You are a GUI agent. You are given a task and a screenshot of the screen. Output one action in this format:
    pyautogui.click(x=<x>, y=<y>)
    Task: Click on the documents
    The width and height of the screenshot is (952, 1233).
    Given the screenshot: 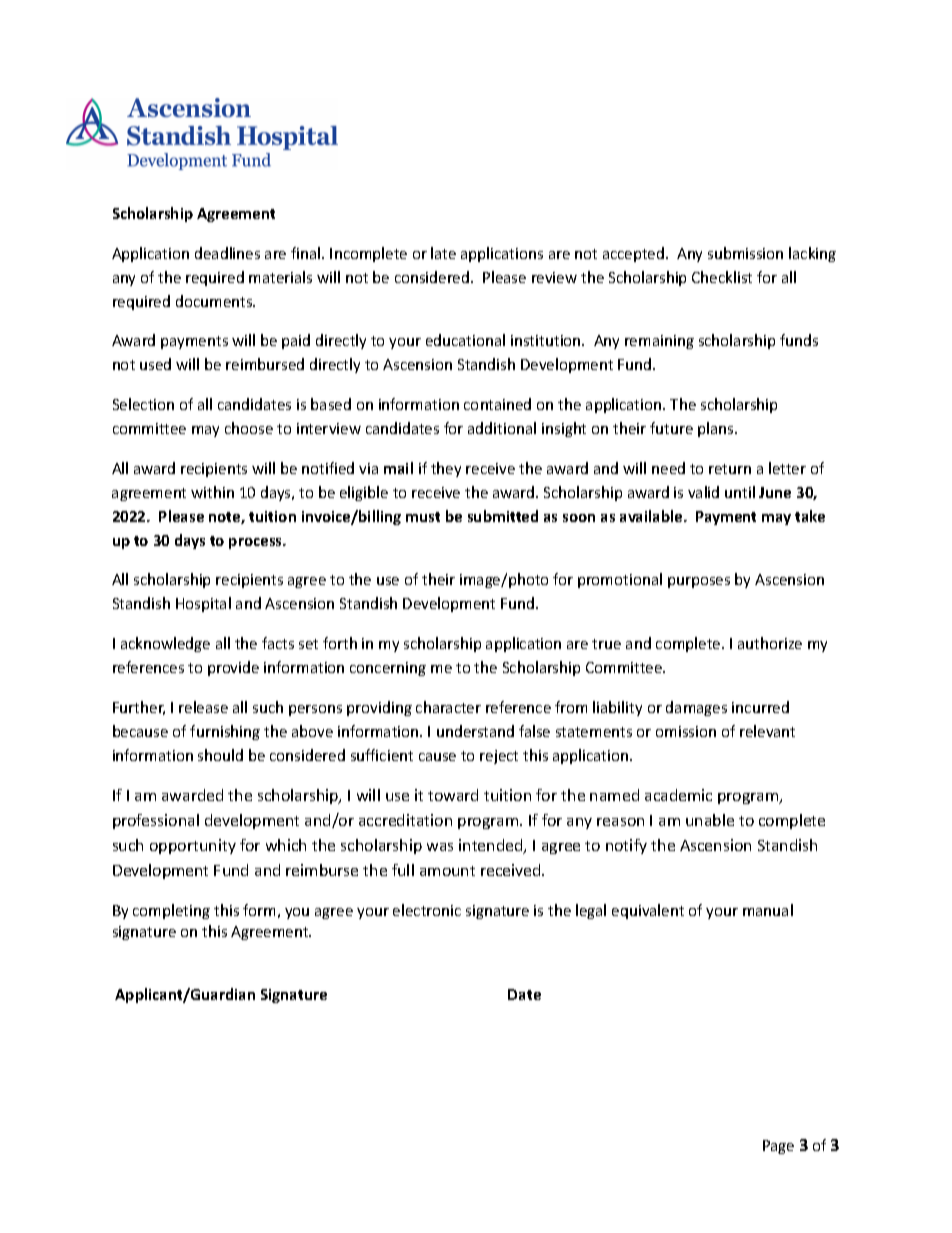 What is the action you would take?
    pyautogui.click(x=215, y=301)
